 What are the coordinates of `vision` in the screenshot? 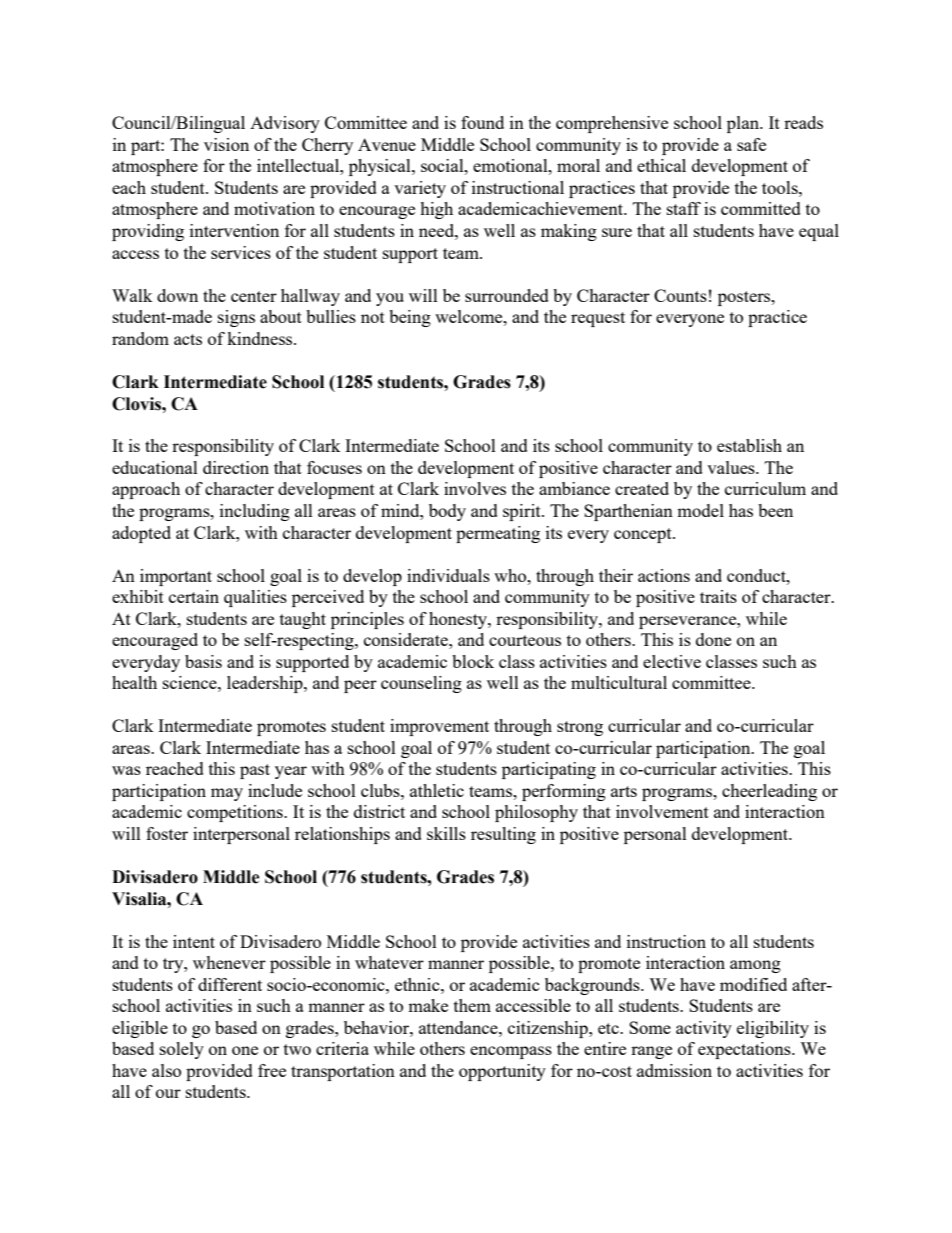 It's located at (226, 144).
